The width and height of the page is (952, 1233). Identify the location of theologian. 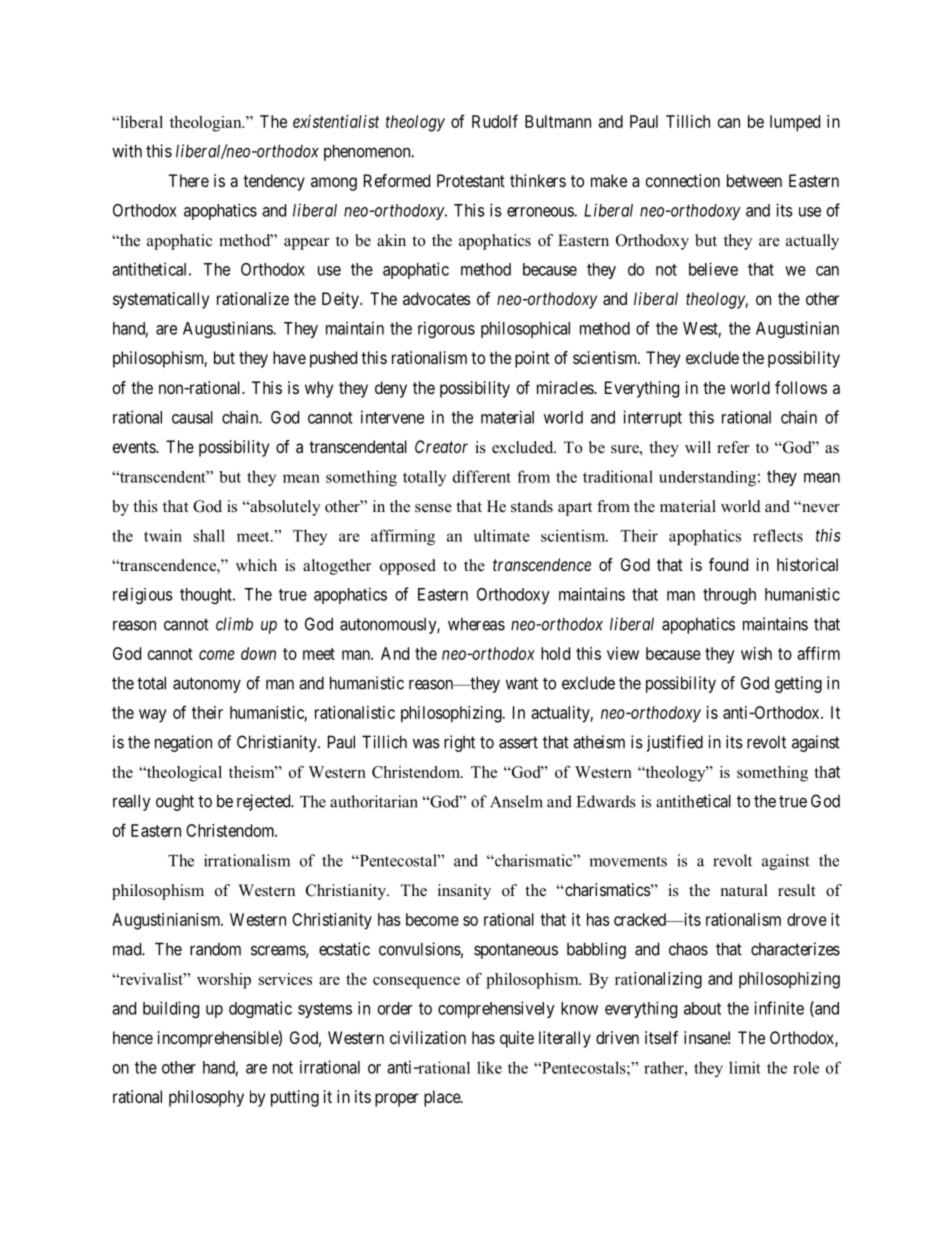
(207, 124).
